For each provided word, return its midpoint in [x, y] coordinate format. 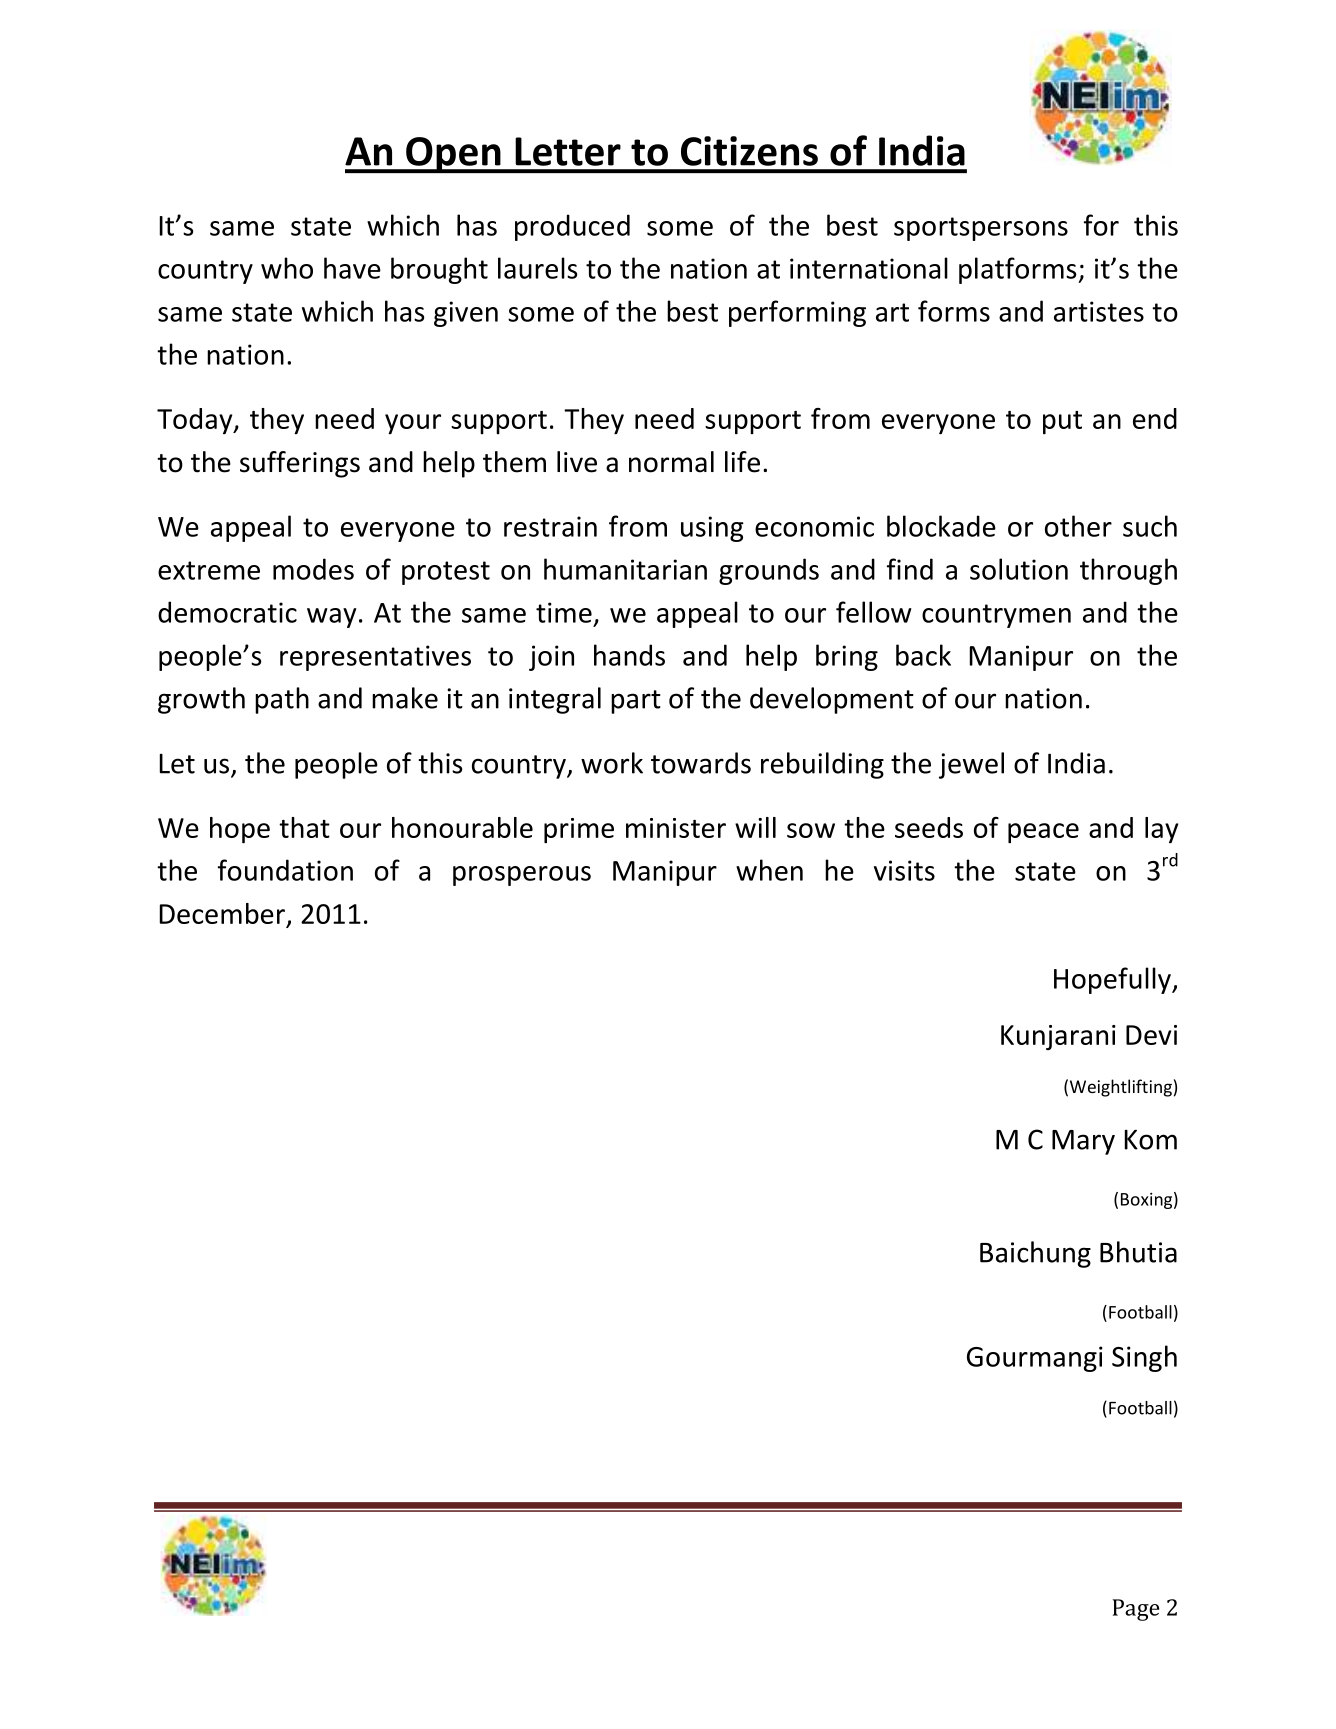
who [287, 268]
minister [676, 828]
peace [1043, 833]
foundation [285, 870]
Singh [1144, 1358]
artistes [1099, 311]
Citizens [749, 151]
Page [1136, 1610]
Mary [1083, 1142]
